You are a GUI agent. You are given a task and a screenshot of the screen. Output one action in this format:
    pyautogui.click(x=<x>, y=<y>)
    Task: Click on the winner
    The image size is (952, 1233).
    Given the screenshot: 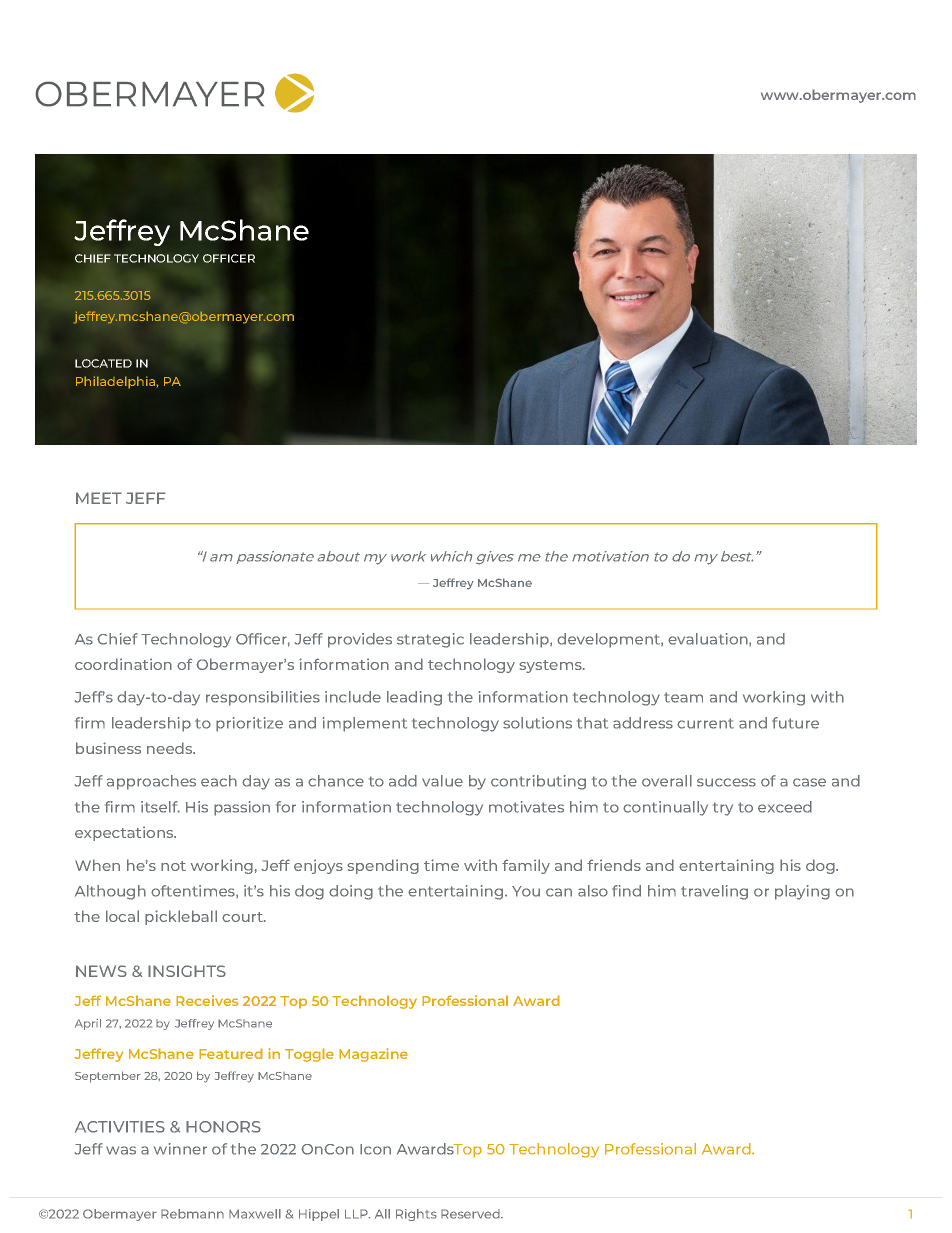 What is the action you would take?
    pyautogui.click(x=180, y=1149)
